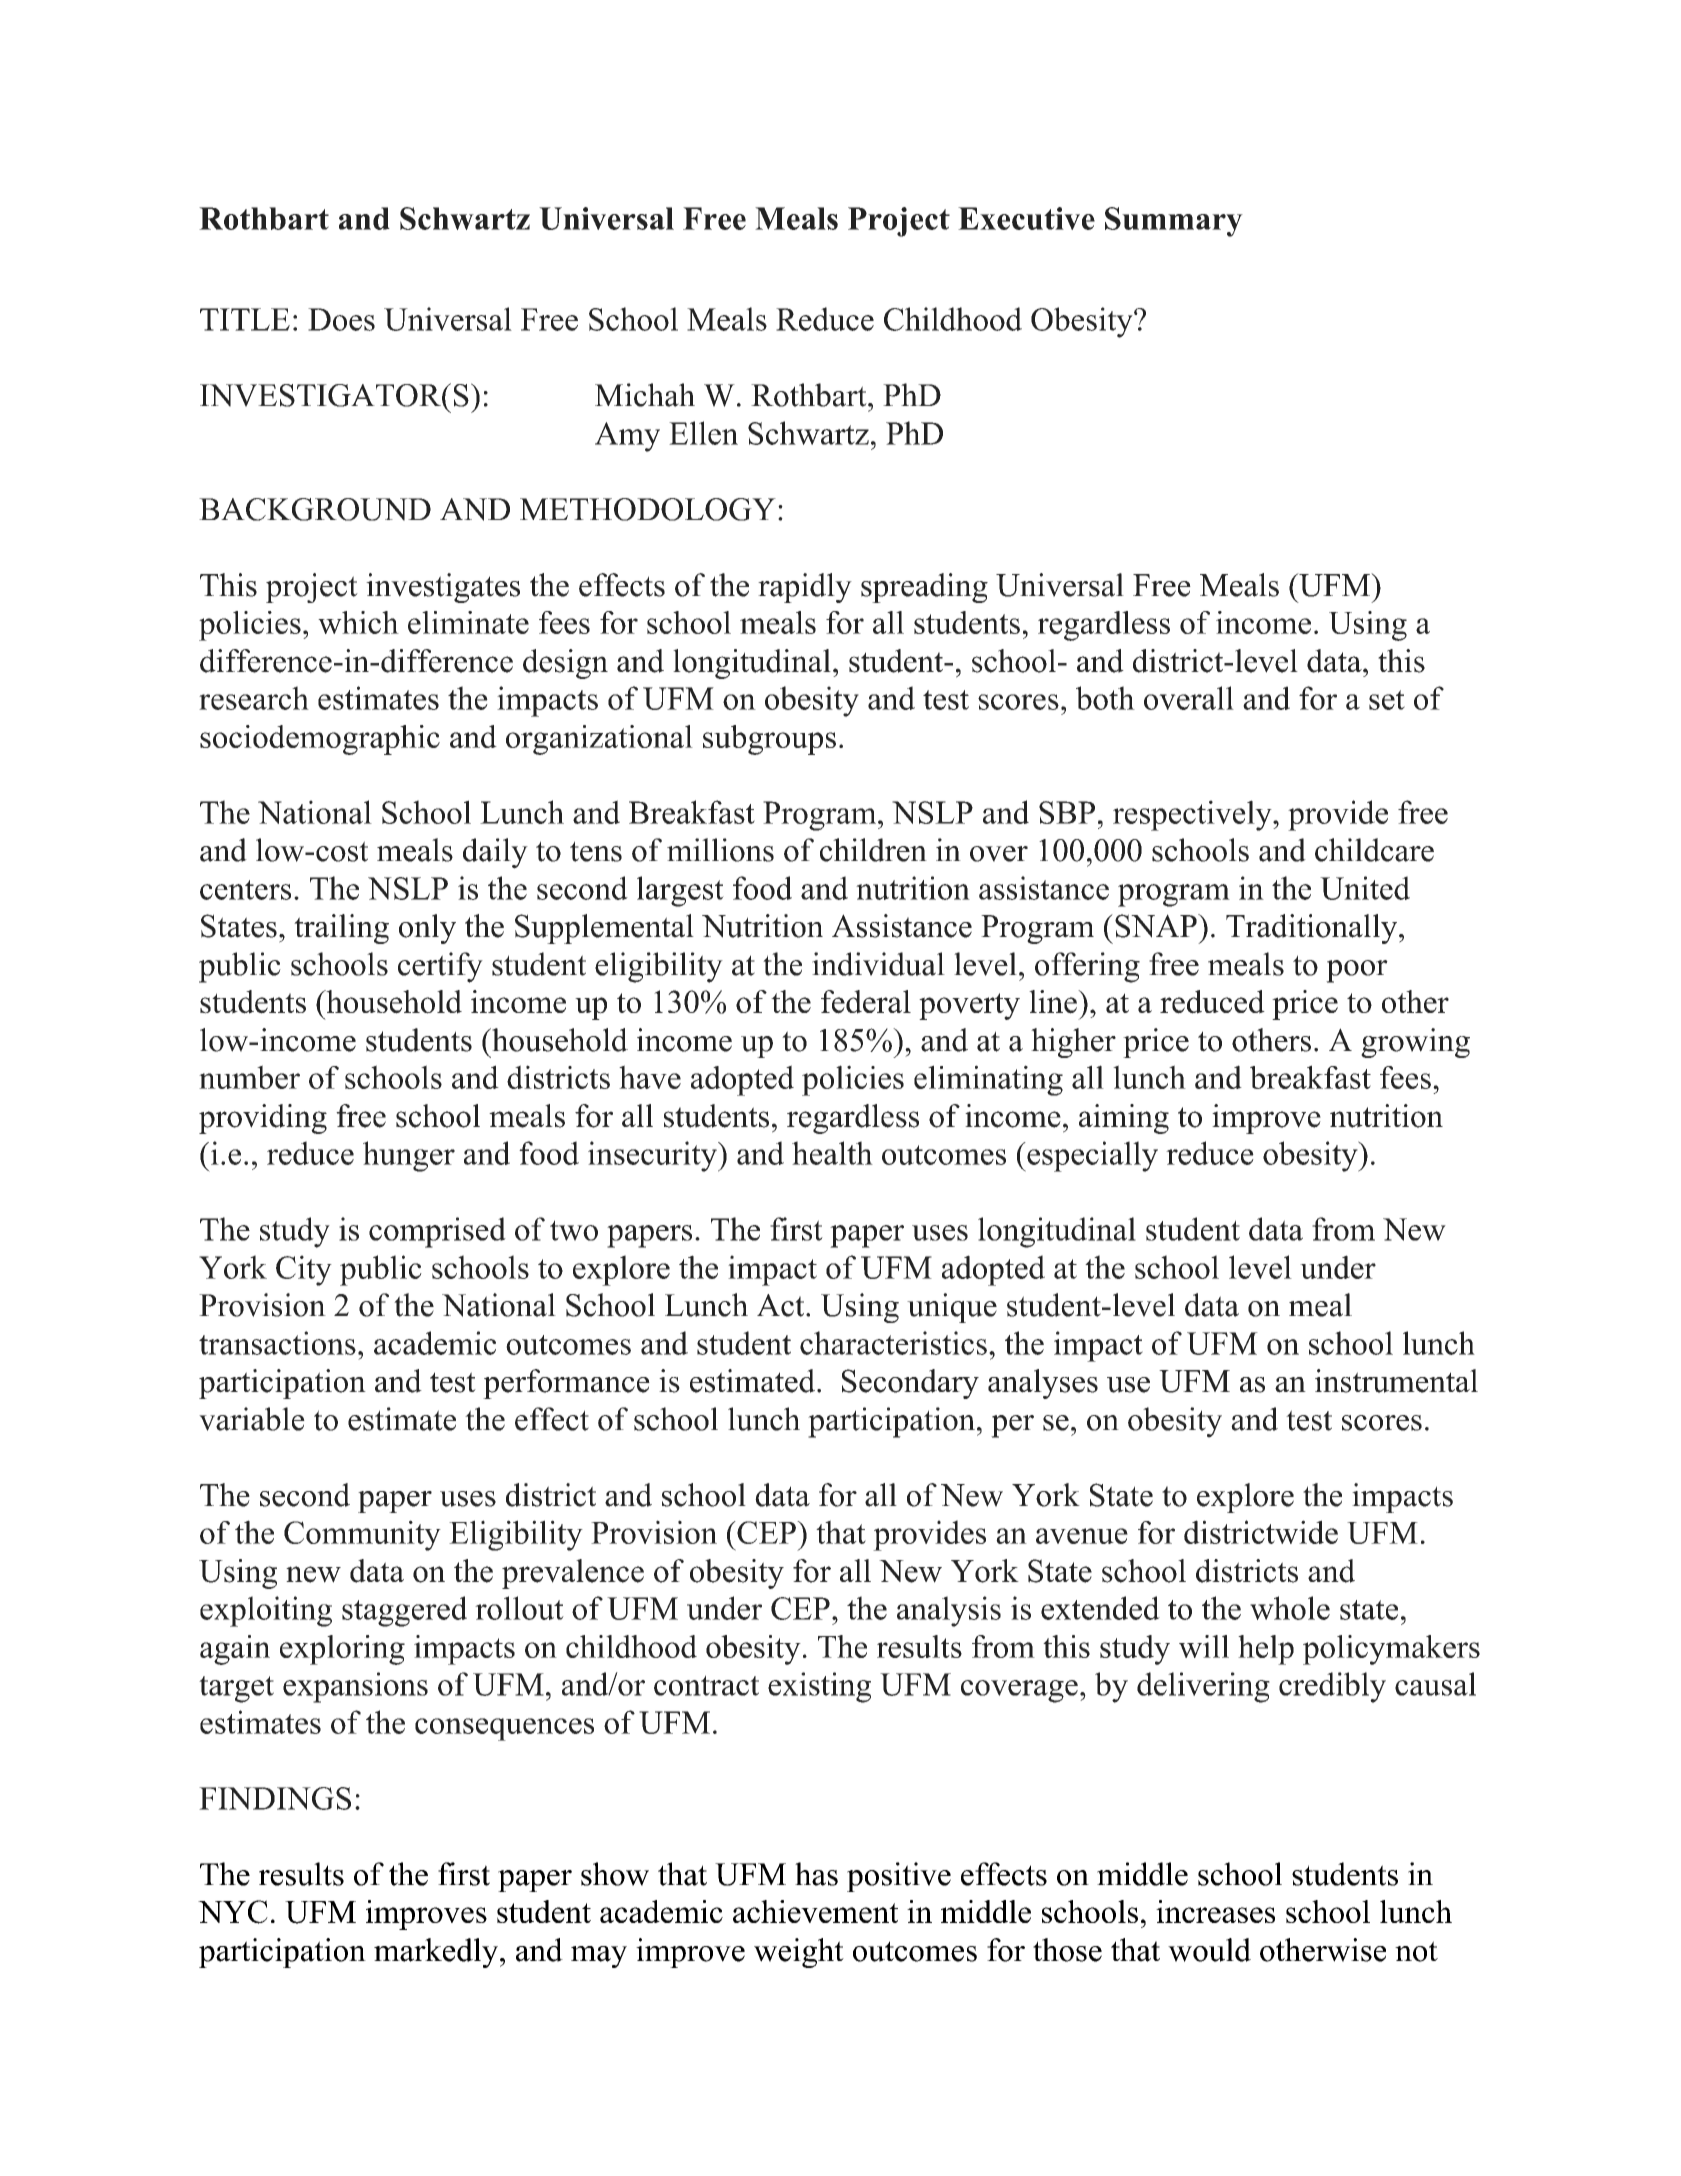  What do you see at coordinates (409, 1156) in the screenshot?
I see `hunger` at bounding box center [409, 1156].
